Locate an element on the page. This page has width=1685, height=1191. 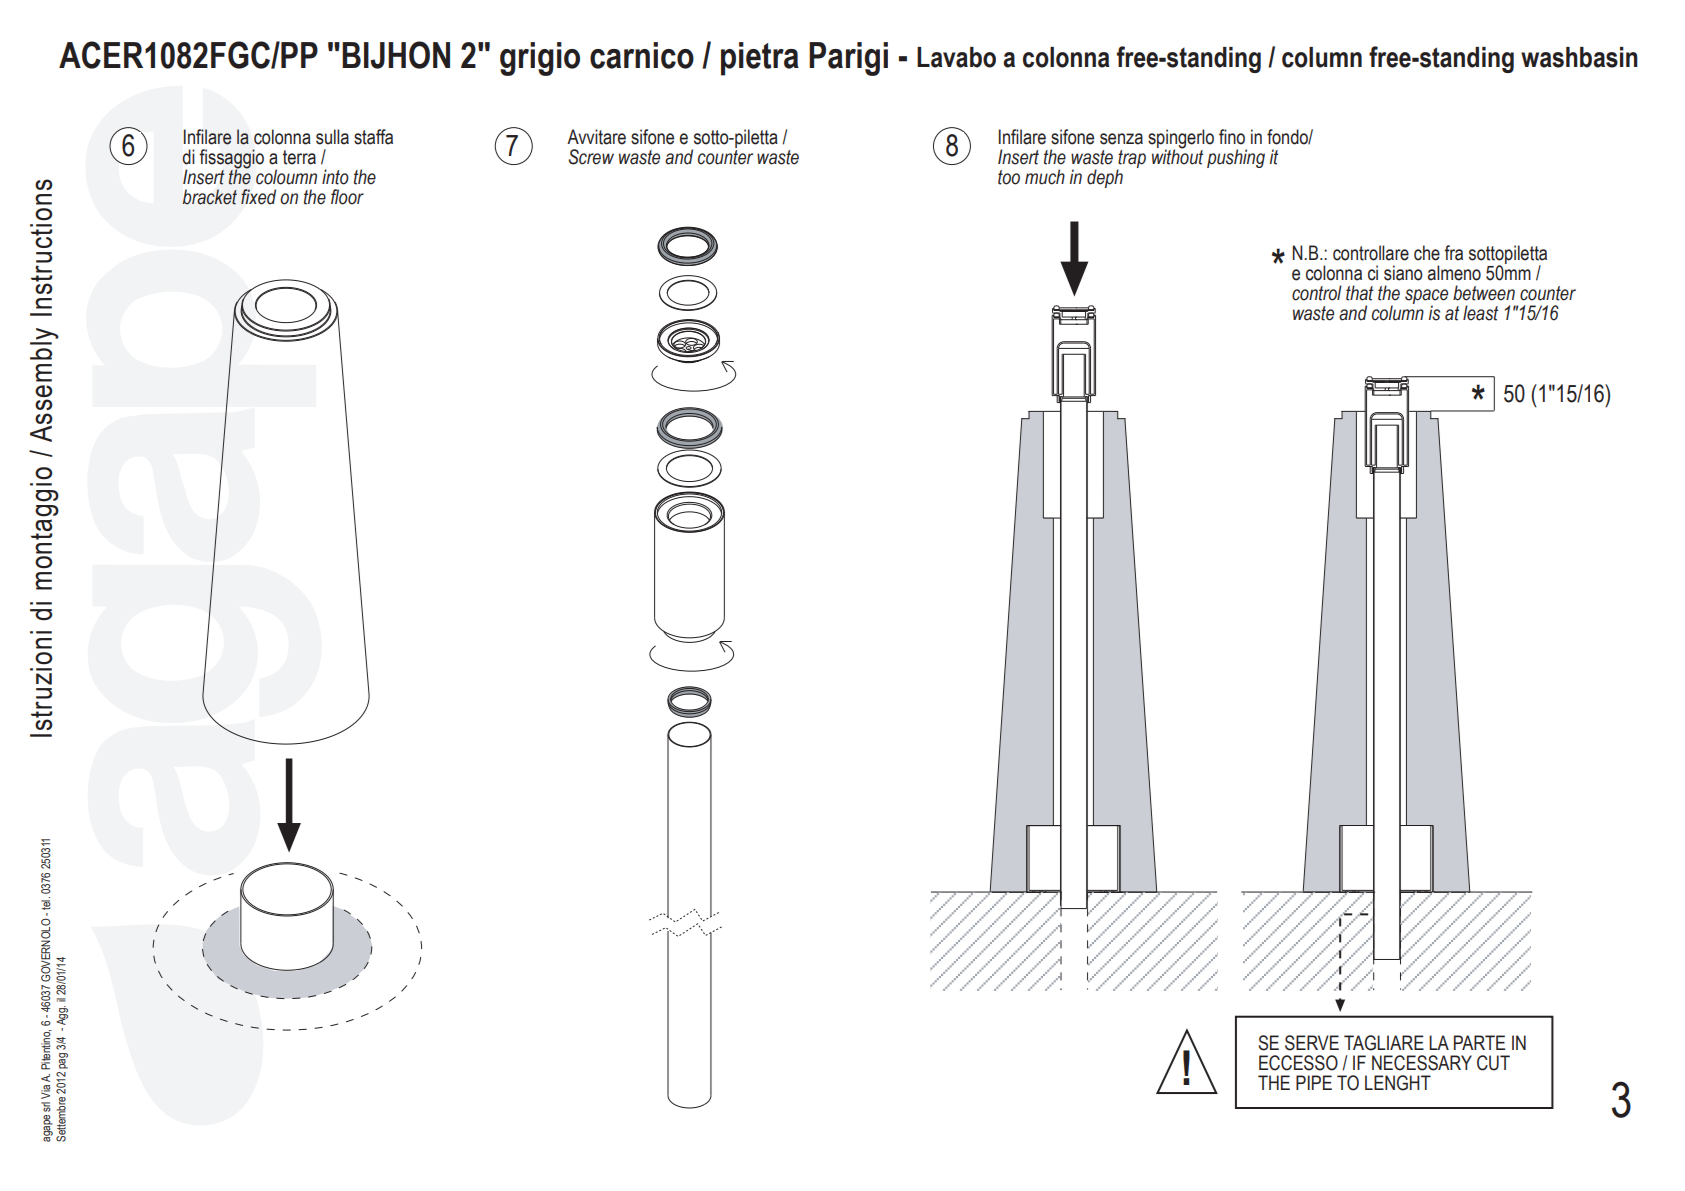
least is located at coordinates (1480, 313).
